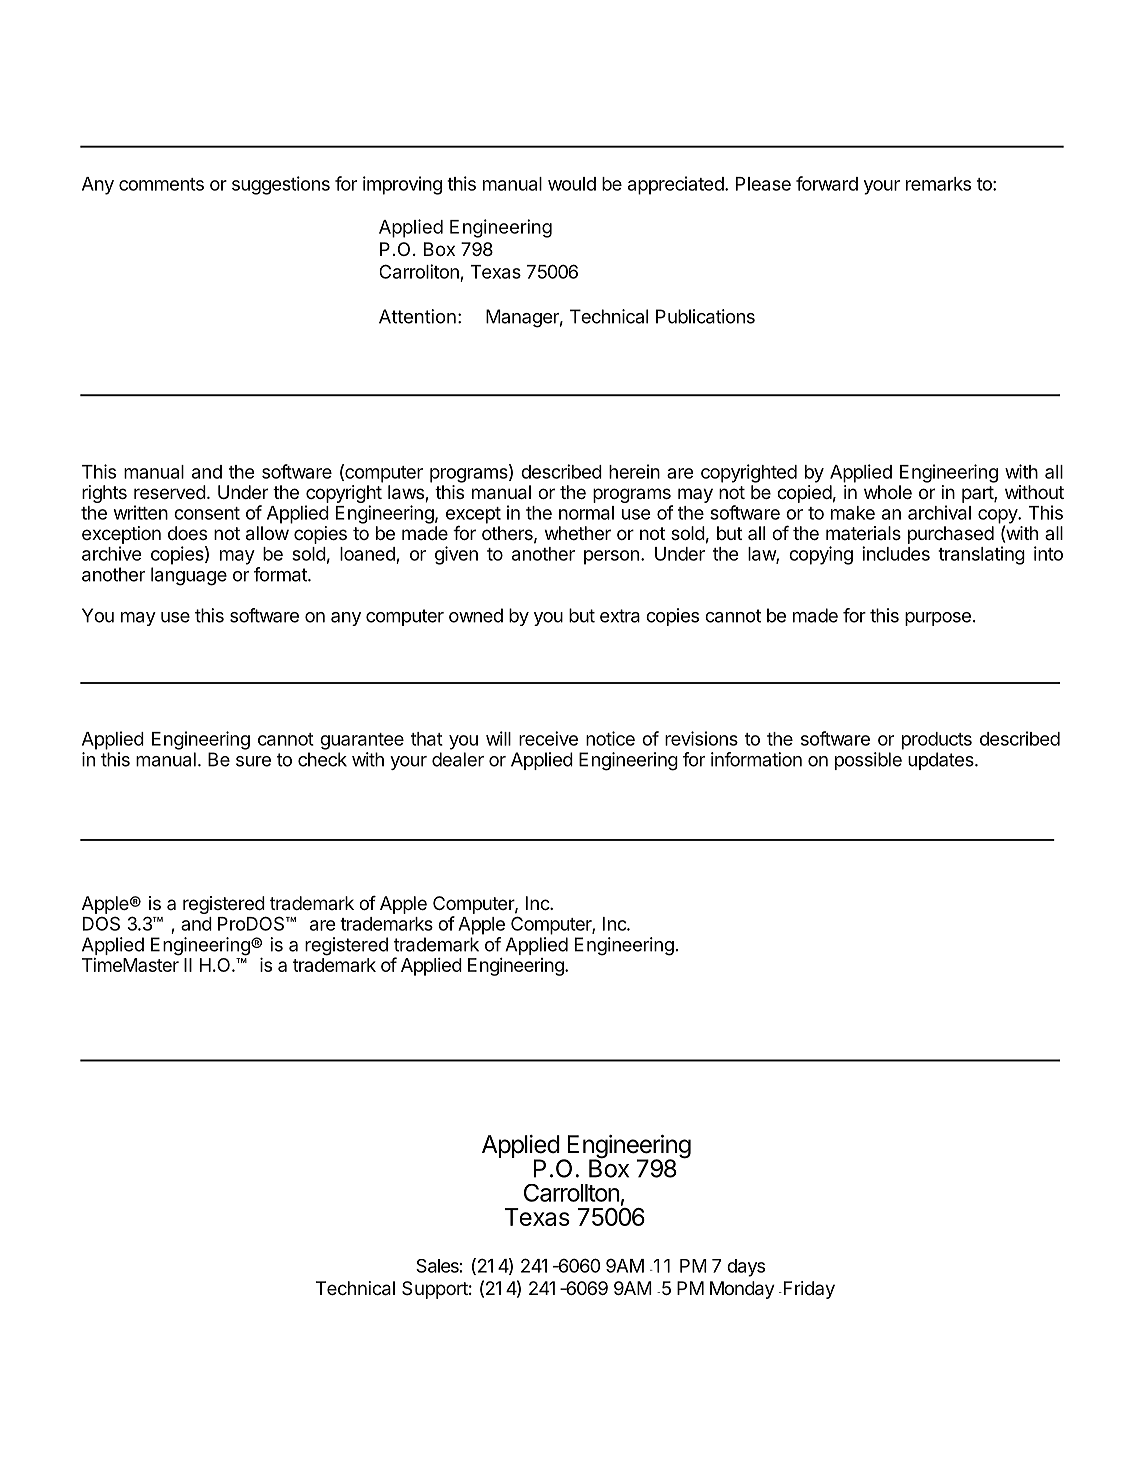  What do you see at coordinates (742, 1290) in the screenshot?
I see `Monday` at bounding box center [742, 1290].
